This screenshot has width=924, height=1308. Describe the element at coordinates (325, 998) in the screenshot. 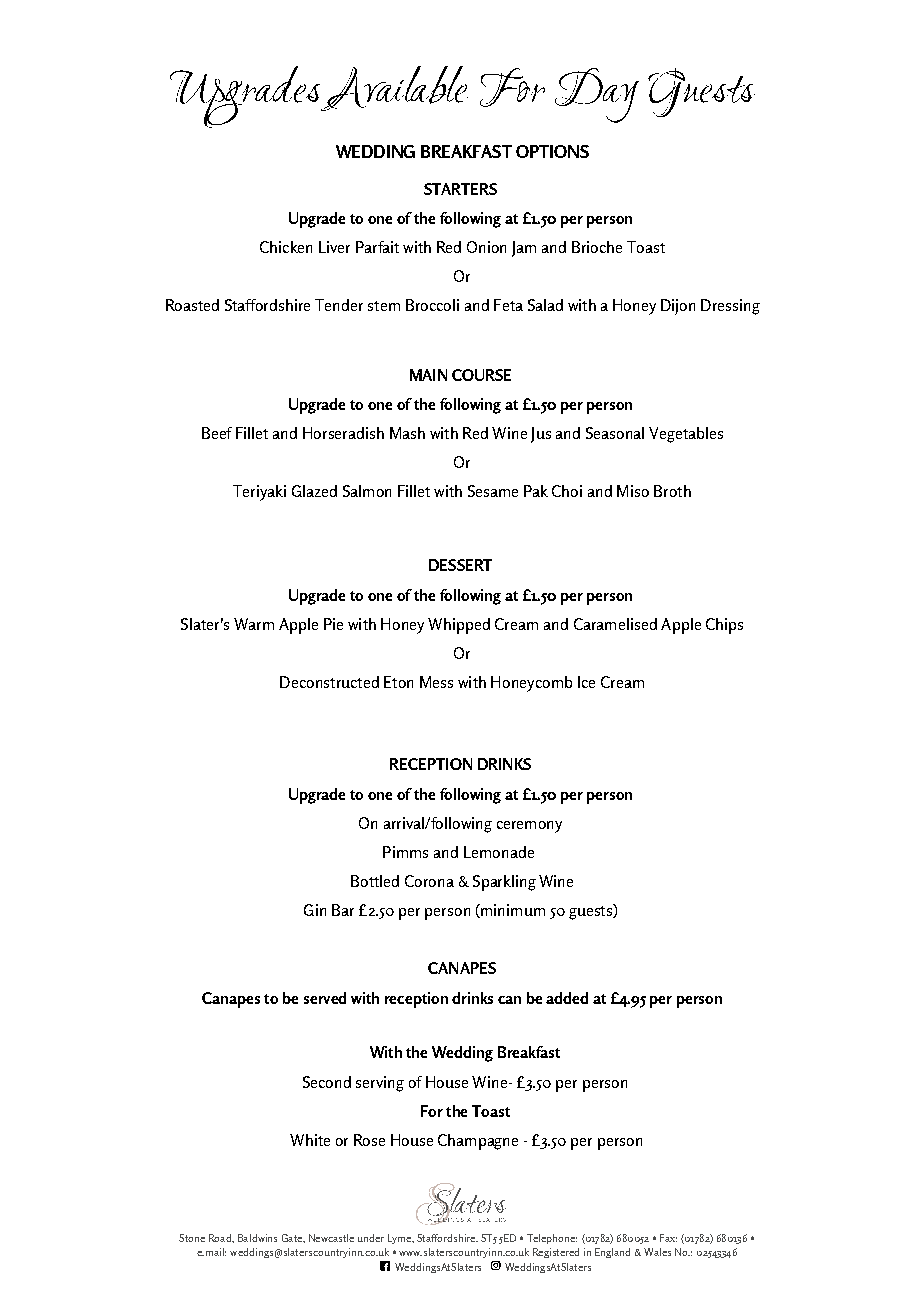

I see `served` at that location.
